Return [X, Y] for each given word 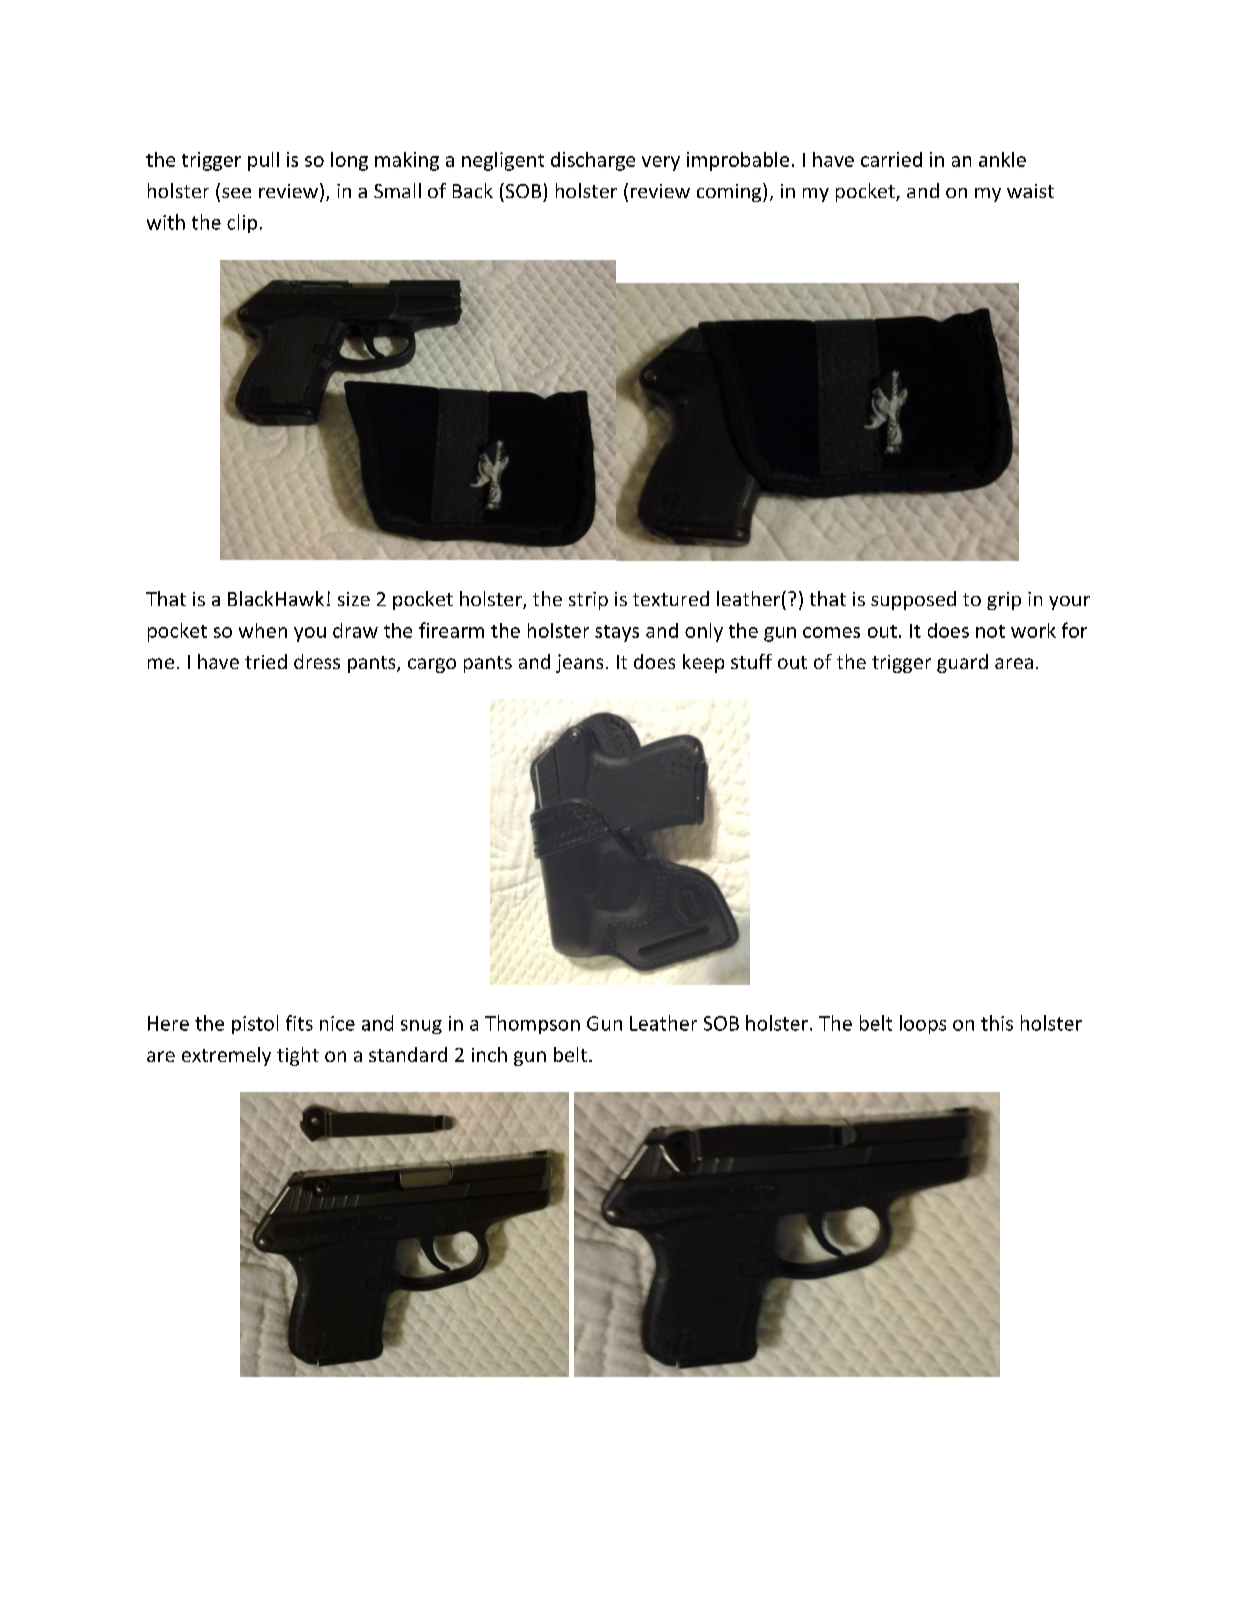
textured [671, 598]
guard [962, 663]
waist [1030, 191]
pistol [255, 1024]
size [354, 599]
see [236, 193]
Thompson [532, 1024]
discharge [593, 161]
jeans [579, 663]
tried [266, 661]
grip [1004, 601]
